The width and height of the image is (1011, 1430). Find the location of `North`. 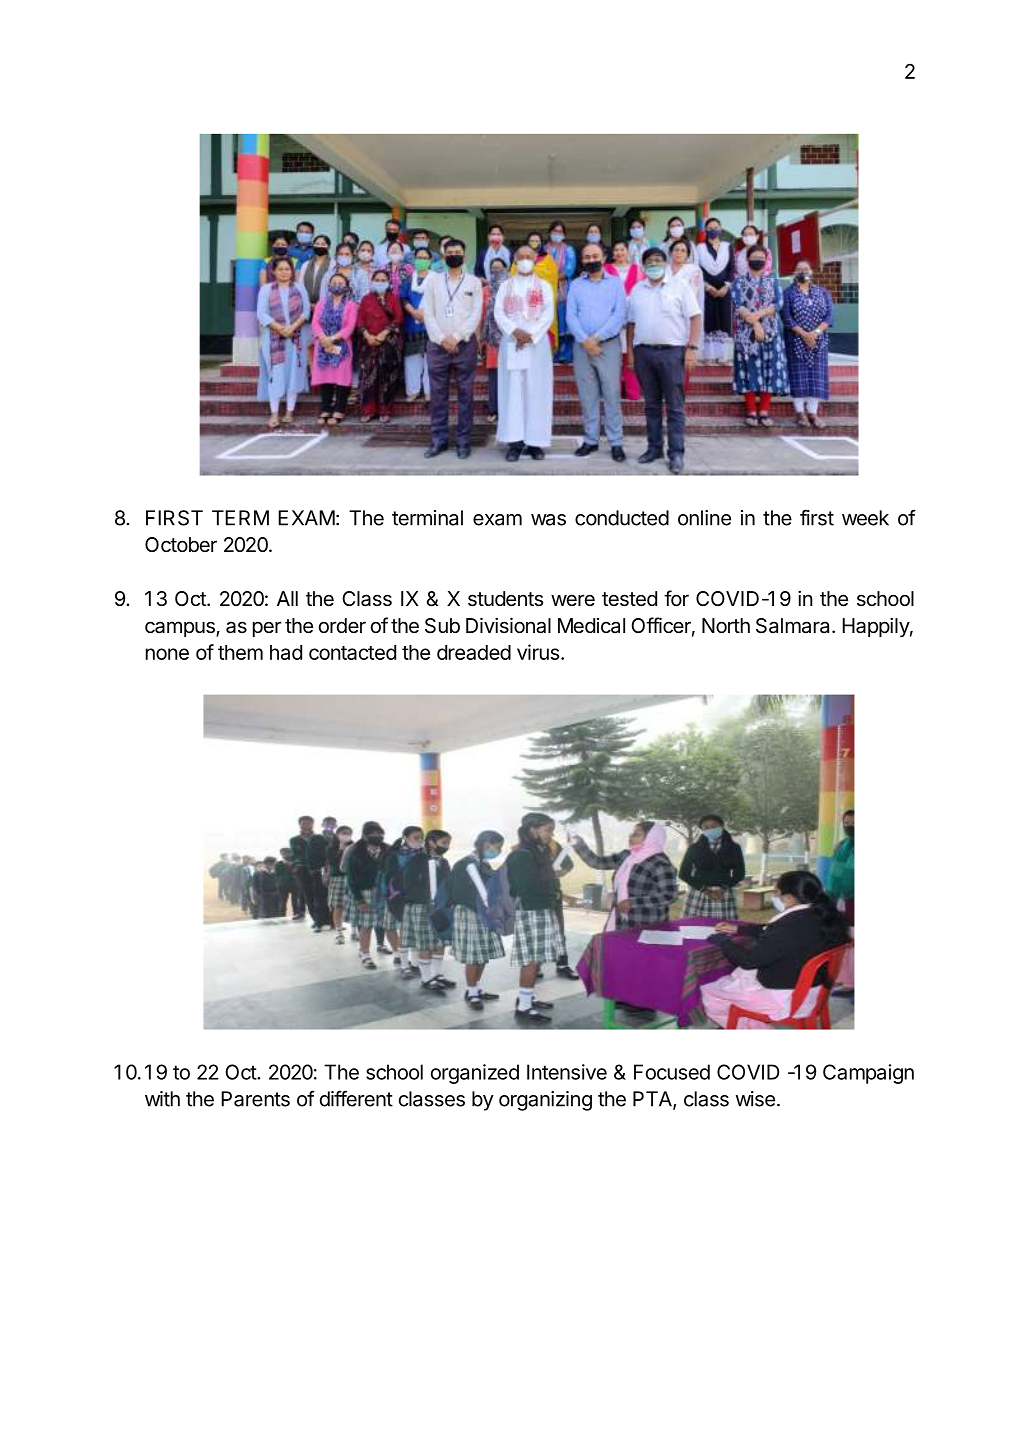

North is located at coordinates (726, 625).
